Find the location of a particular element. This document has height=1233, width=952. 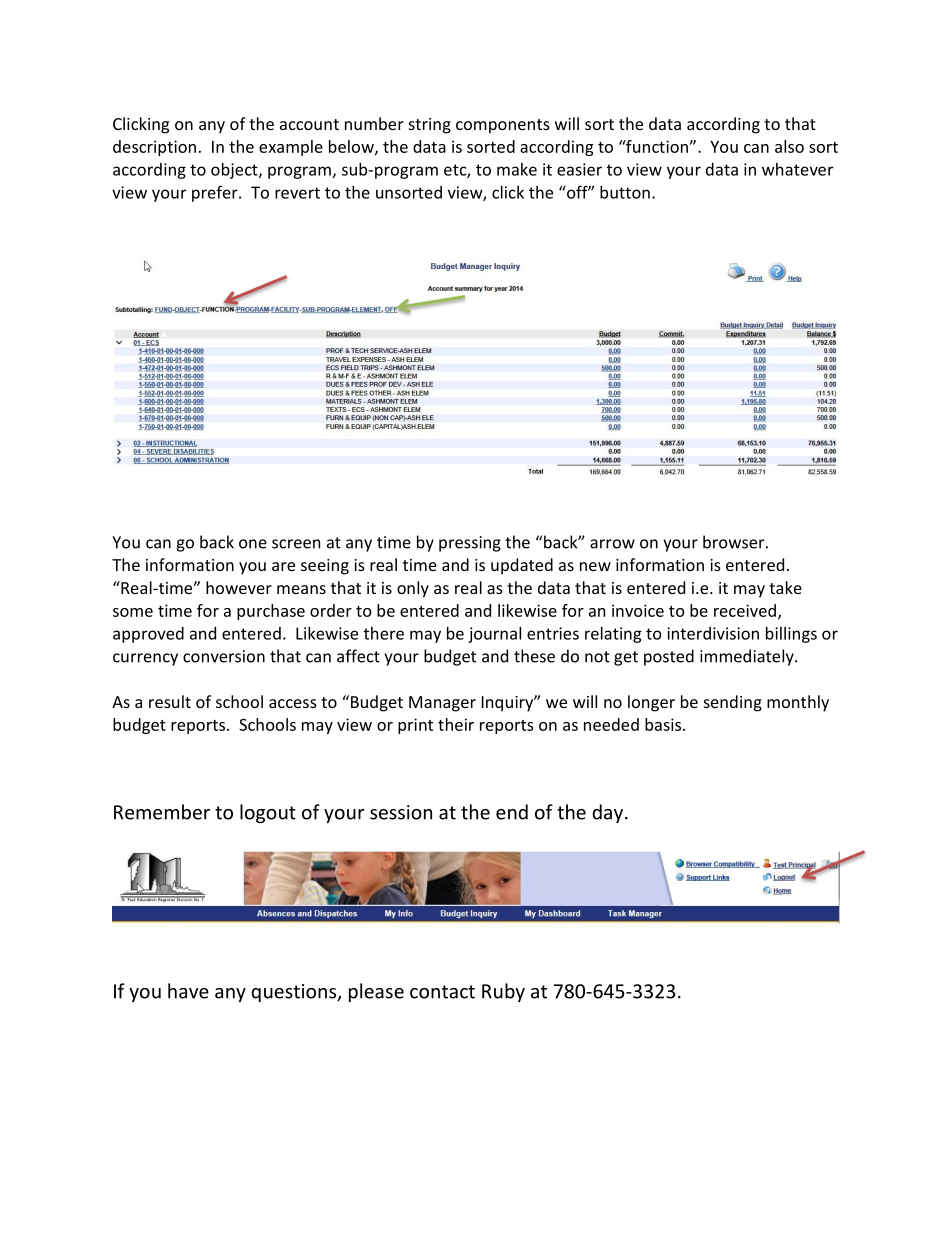

new is located at coordinates (595, 566).
